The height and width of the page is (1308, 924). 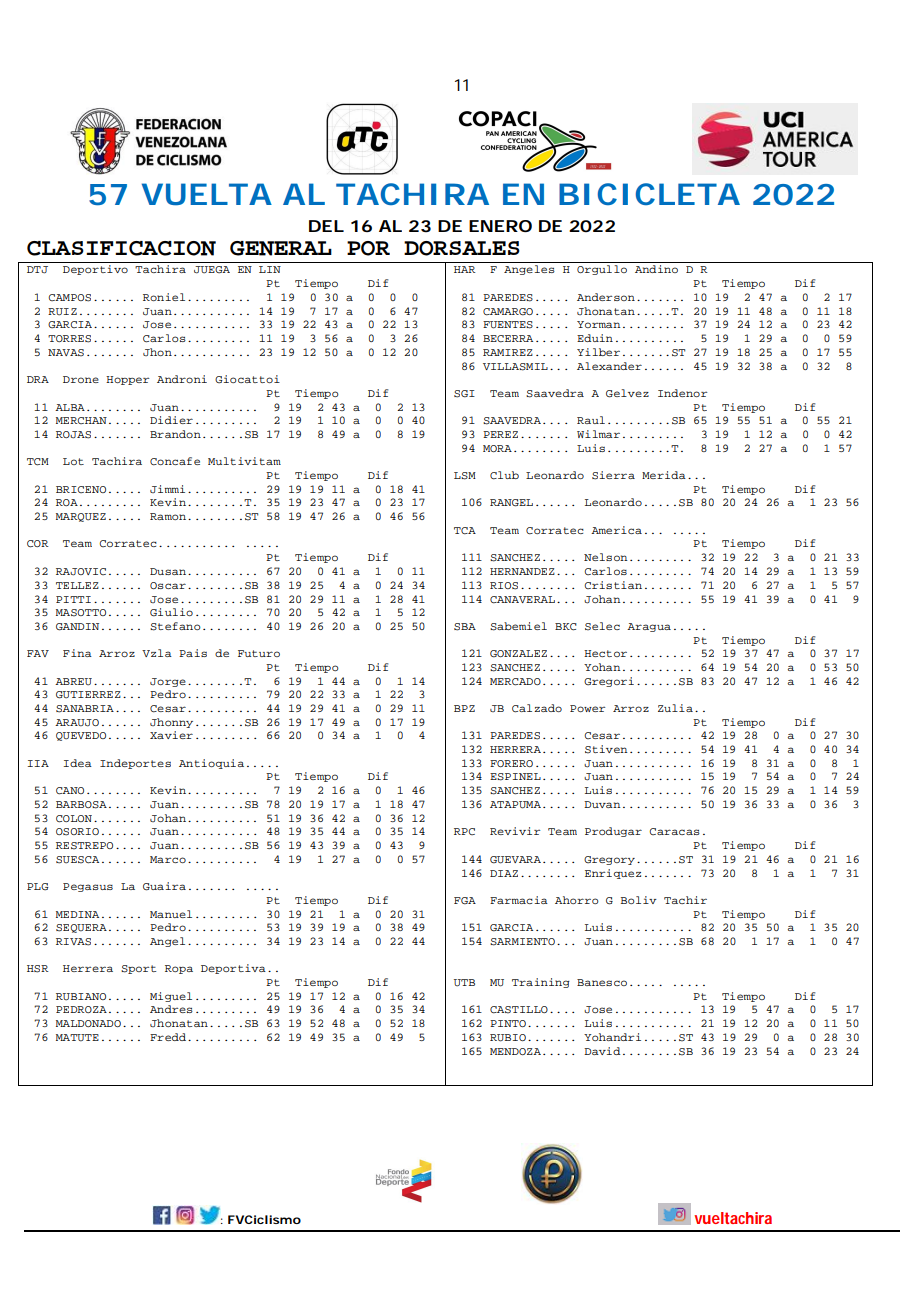 What do you see at coordinates (88, 1023) in the page?
I see `MALDONADO` at bounding box center [88, 1023].
